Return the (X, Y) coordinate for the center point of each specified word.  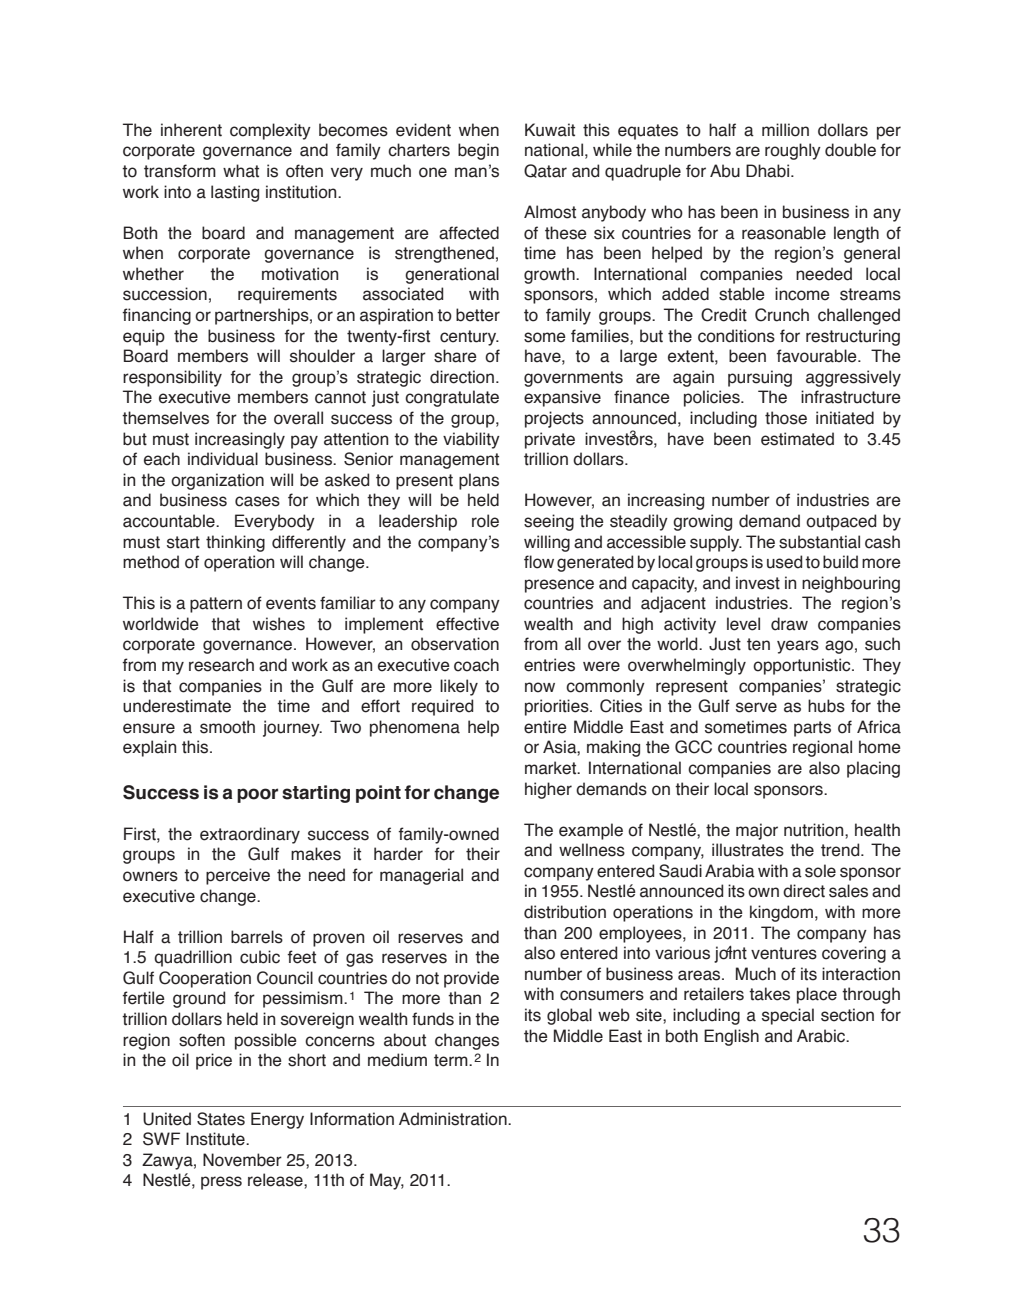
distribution (565, 912)
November (242, 1160)
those (786, 418)
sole (820, 871)
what (241, 171)
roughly (793, 151)
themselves (165, 418)
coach (476, 665)
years (798, 647)
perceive (238, 876)
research (221, 665)
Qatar (545, 171)
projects (554, 419)
